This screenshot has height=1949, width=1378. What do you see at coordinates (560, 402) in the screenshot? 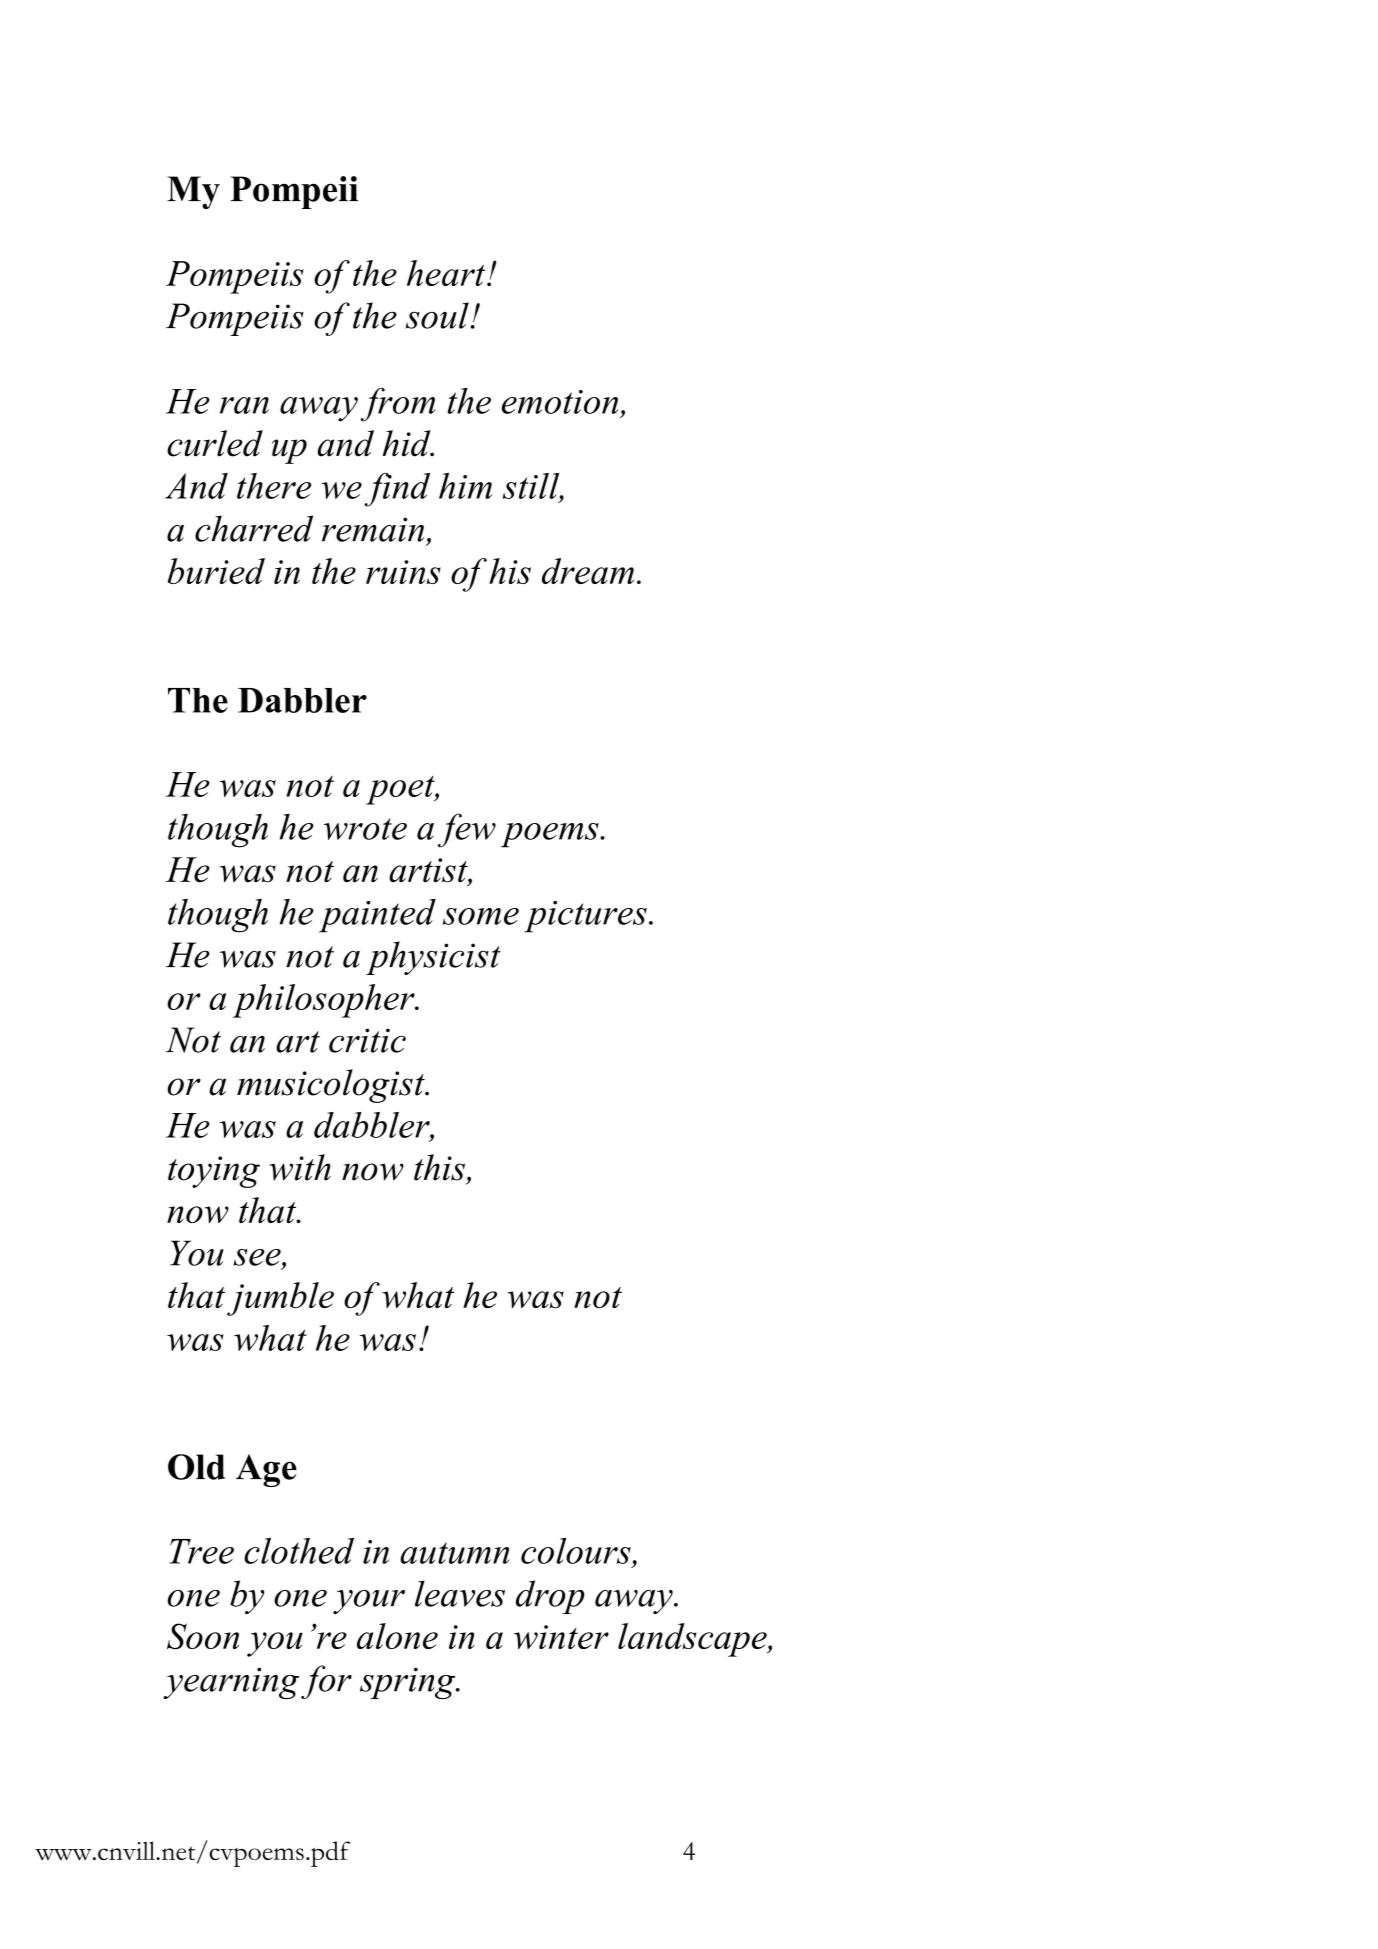
I see `emotion` at bounding box center [560, 402].
